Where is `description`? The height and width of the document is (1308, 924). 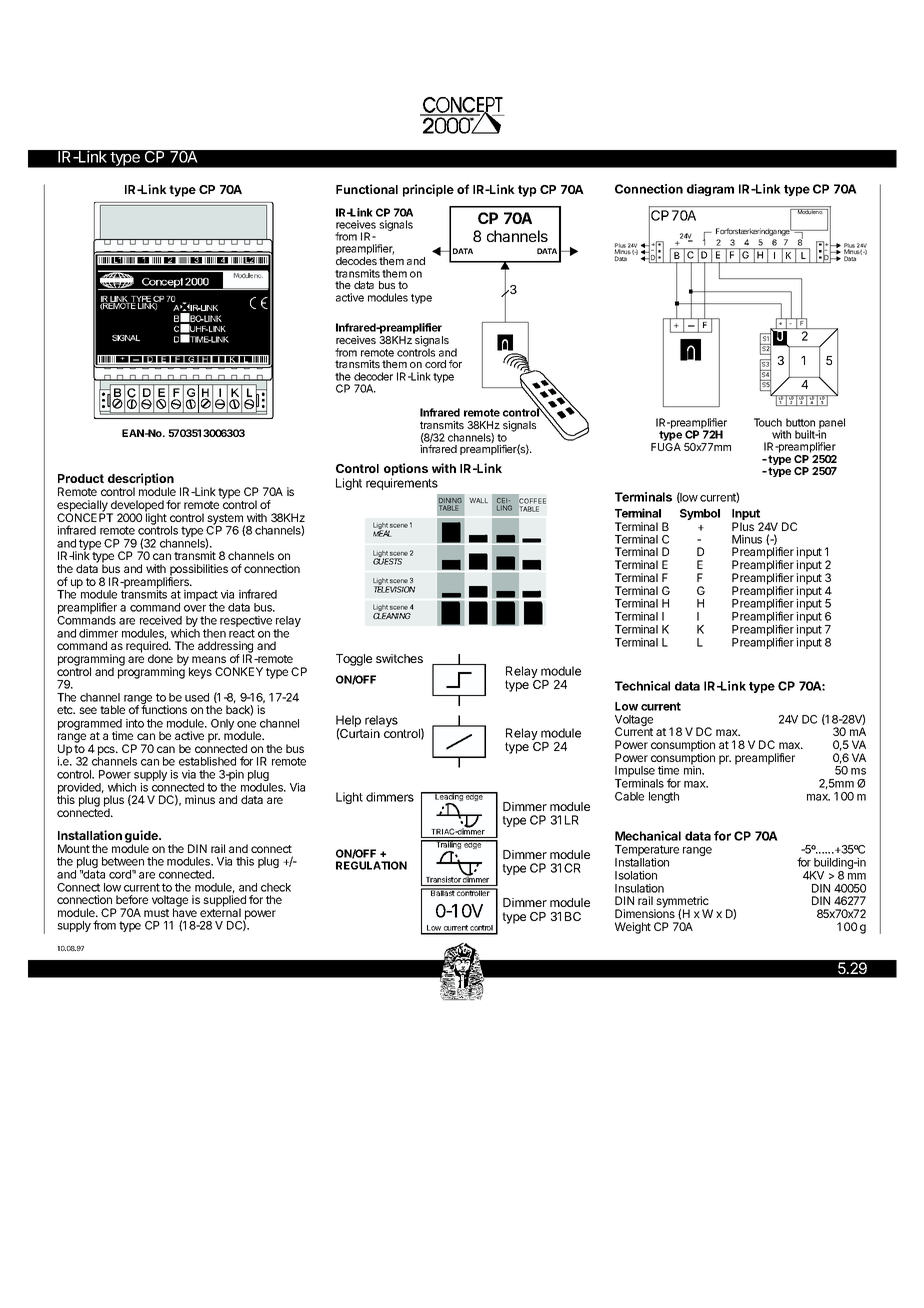
description is located at coordinates (141, 480).
